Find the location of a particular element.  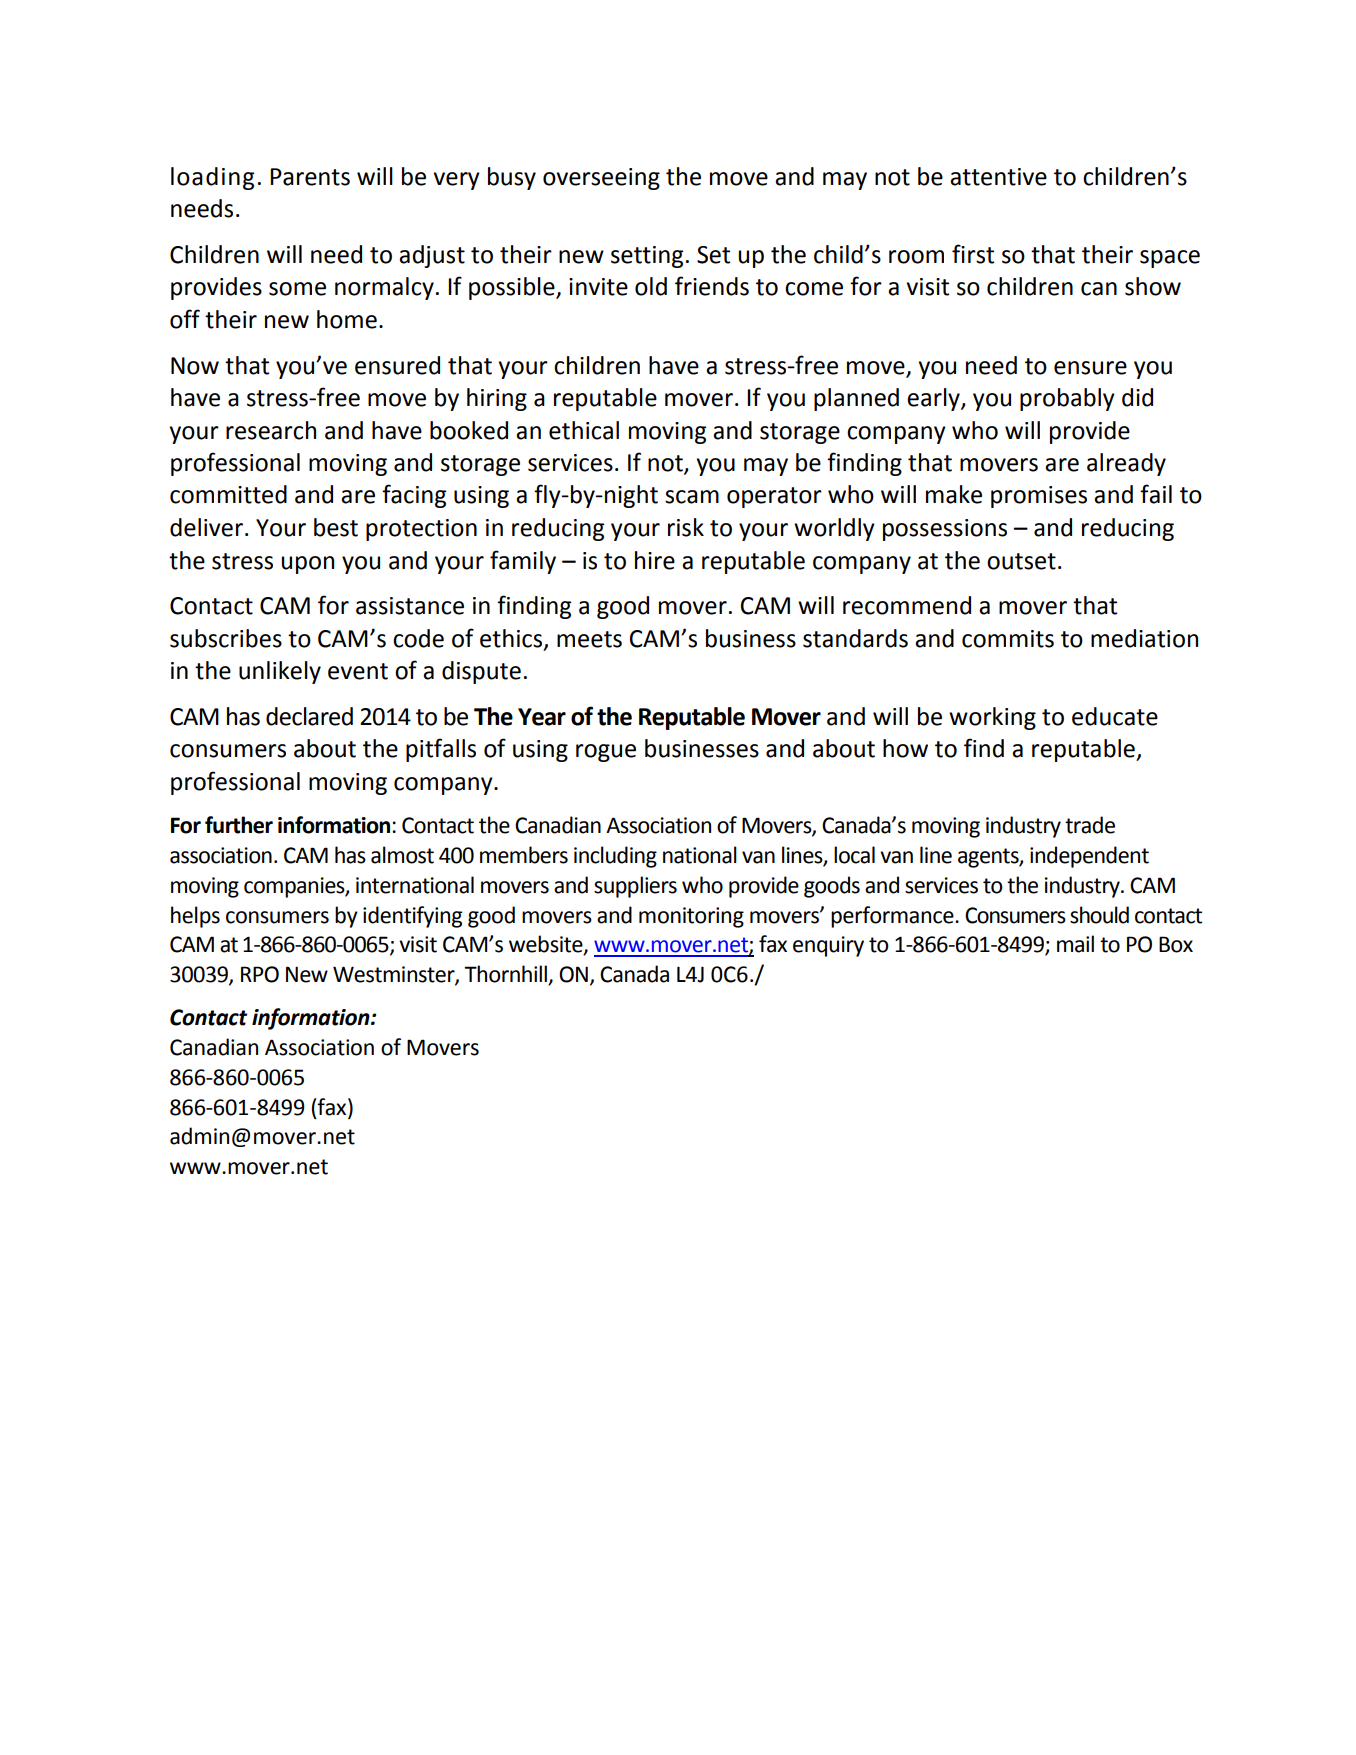

overseeing is located at coordinates (601, 179).
